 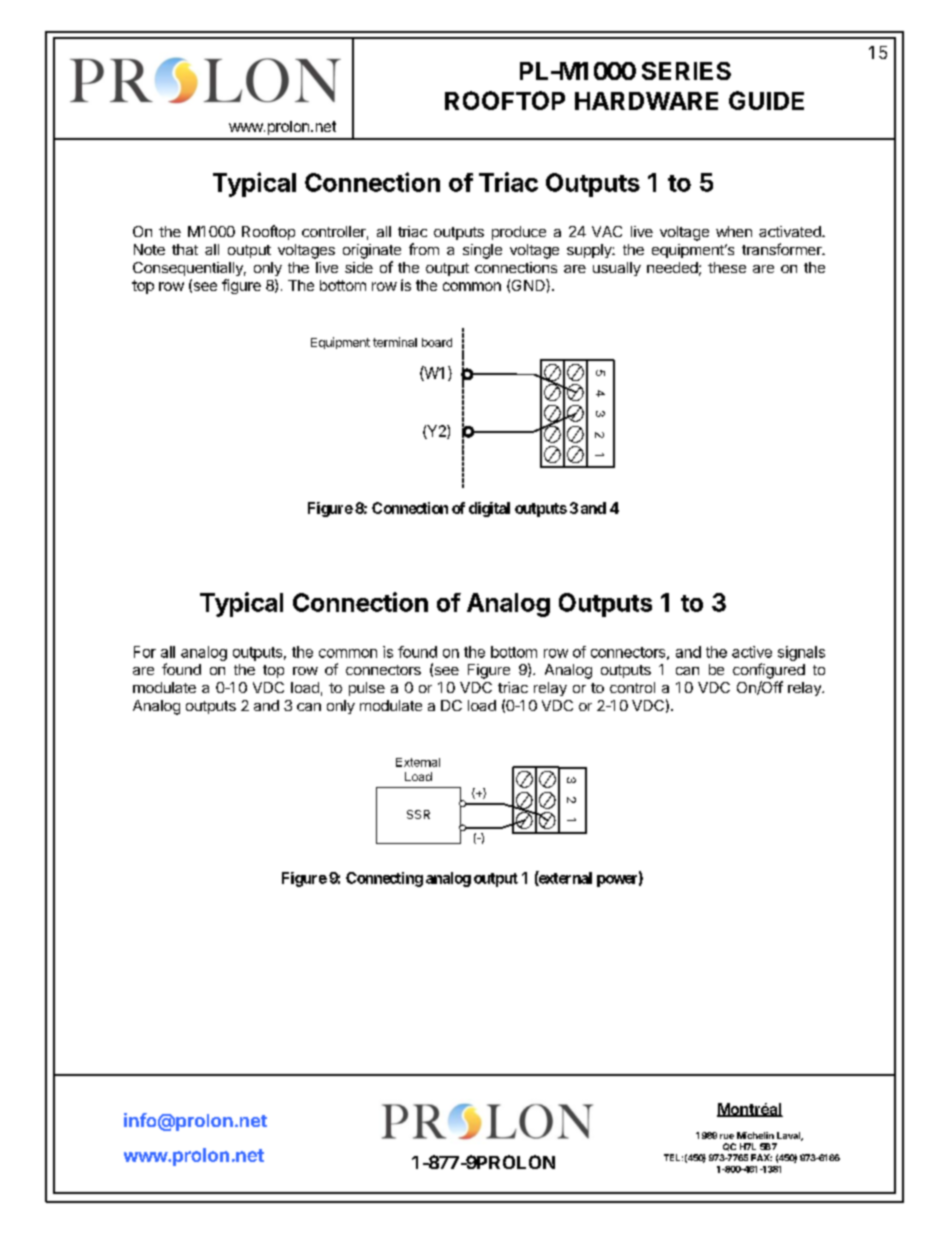 I want to click on rue, so click(x=727, y=1136).
